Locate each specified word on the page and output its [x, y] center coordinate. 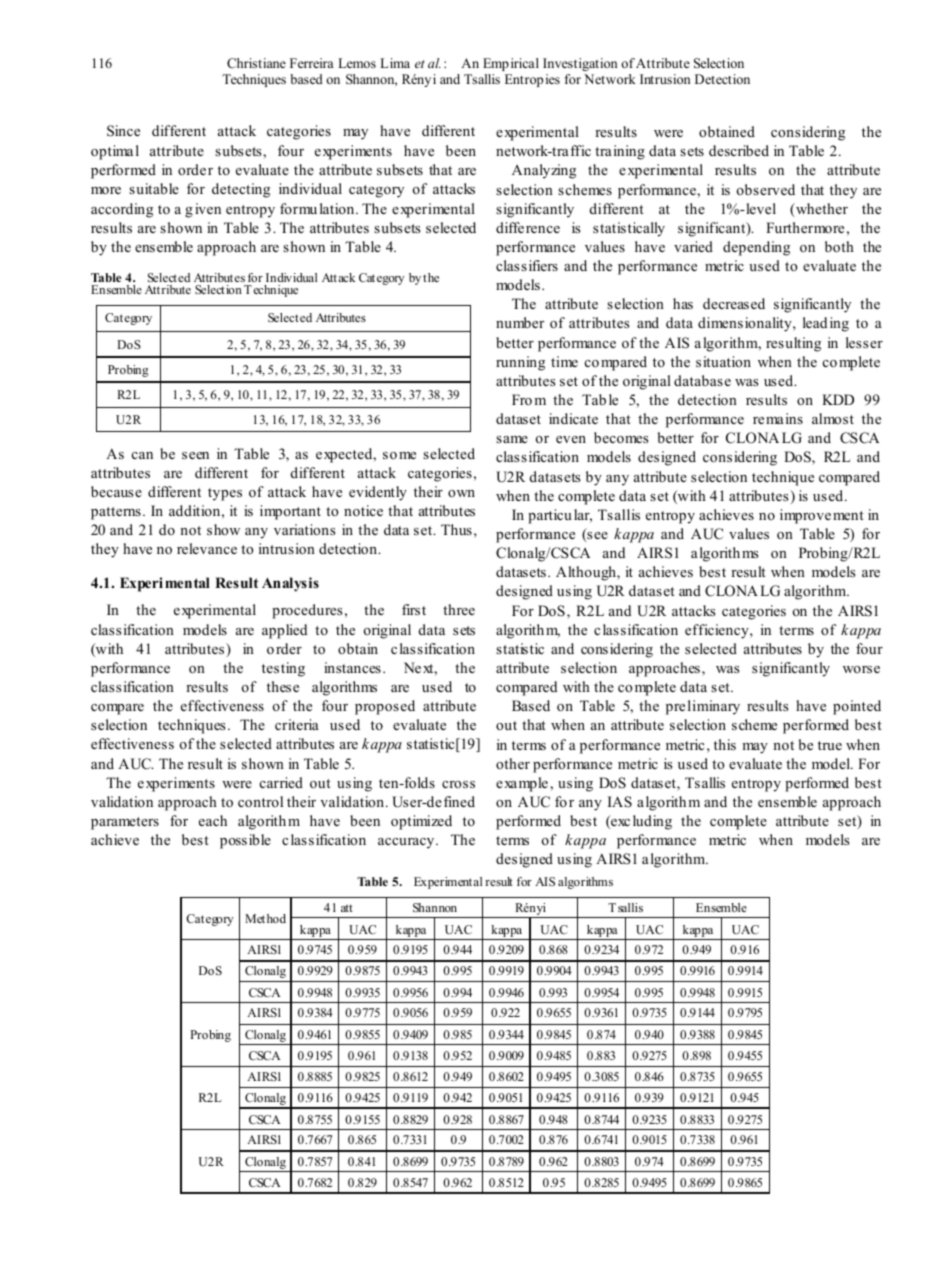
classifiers [527, 265]
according [122, 210]
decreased [734, 303]
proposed [385, 707]
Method [265, 918]
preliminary [703, 707]
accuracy [407, 843]
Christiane [256, 63]
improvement [822, 516]
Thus [456, 529]
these [283, 686]
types [225, 494]
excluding [640, 822]
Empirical [511, 64]
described [739, 150]
